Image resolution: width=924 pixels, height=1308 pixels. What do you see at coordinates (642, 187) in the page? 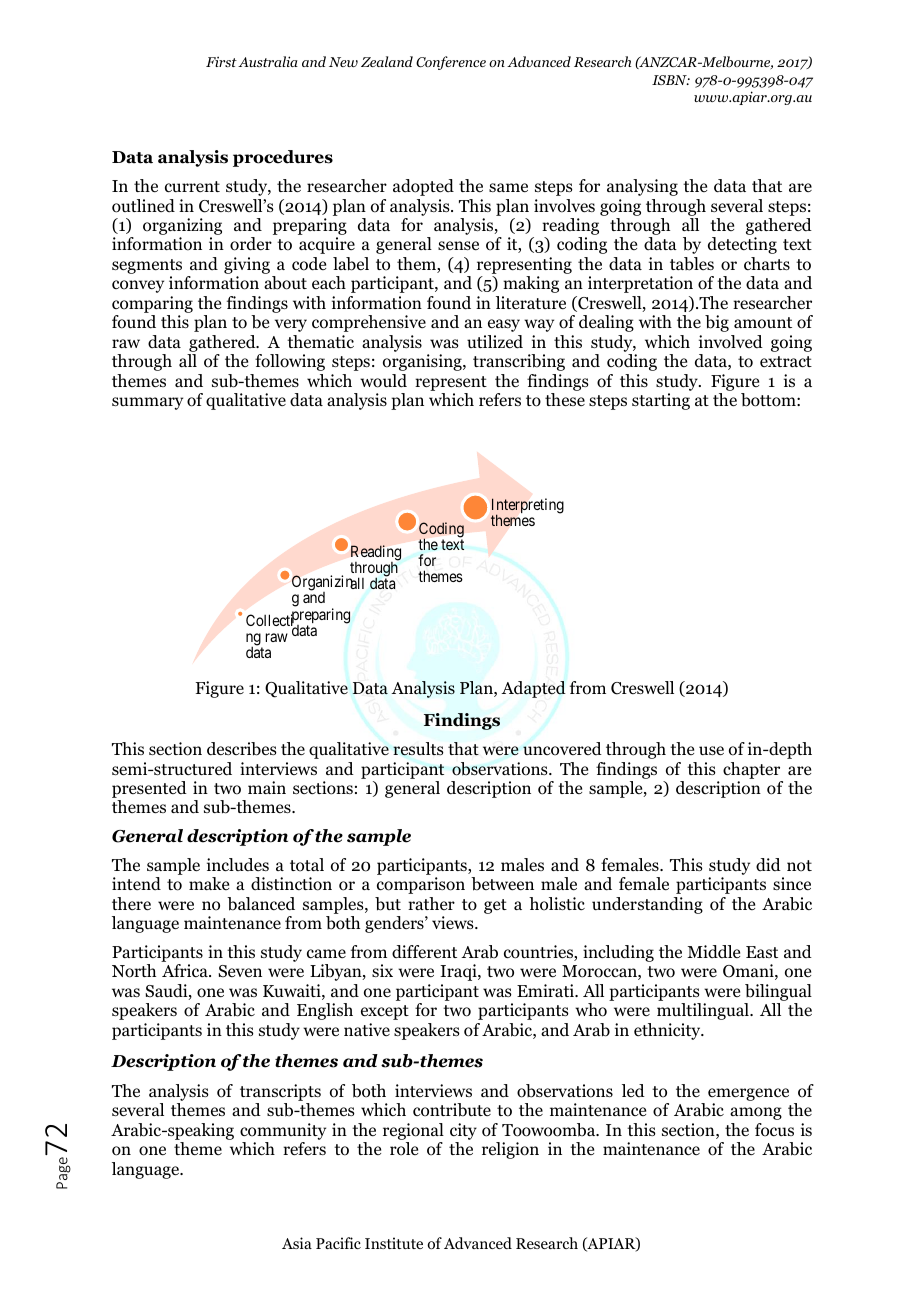
I see `analysing` at bounding box center [642, 187].
